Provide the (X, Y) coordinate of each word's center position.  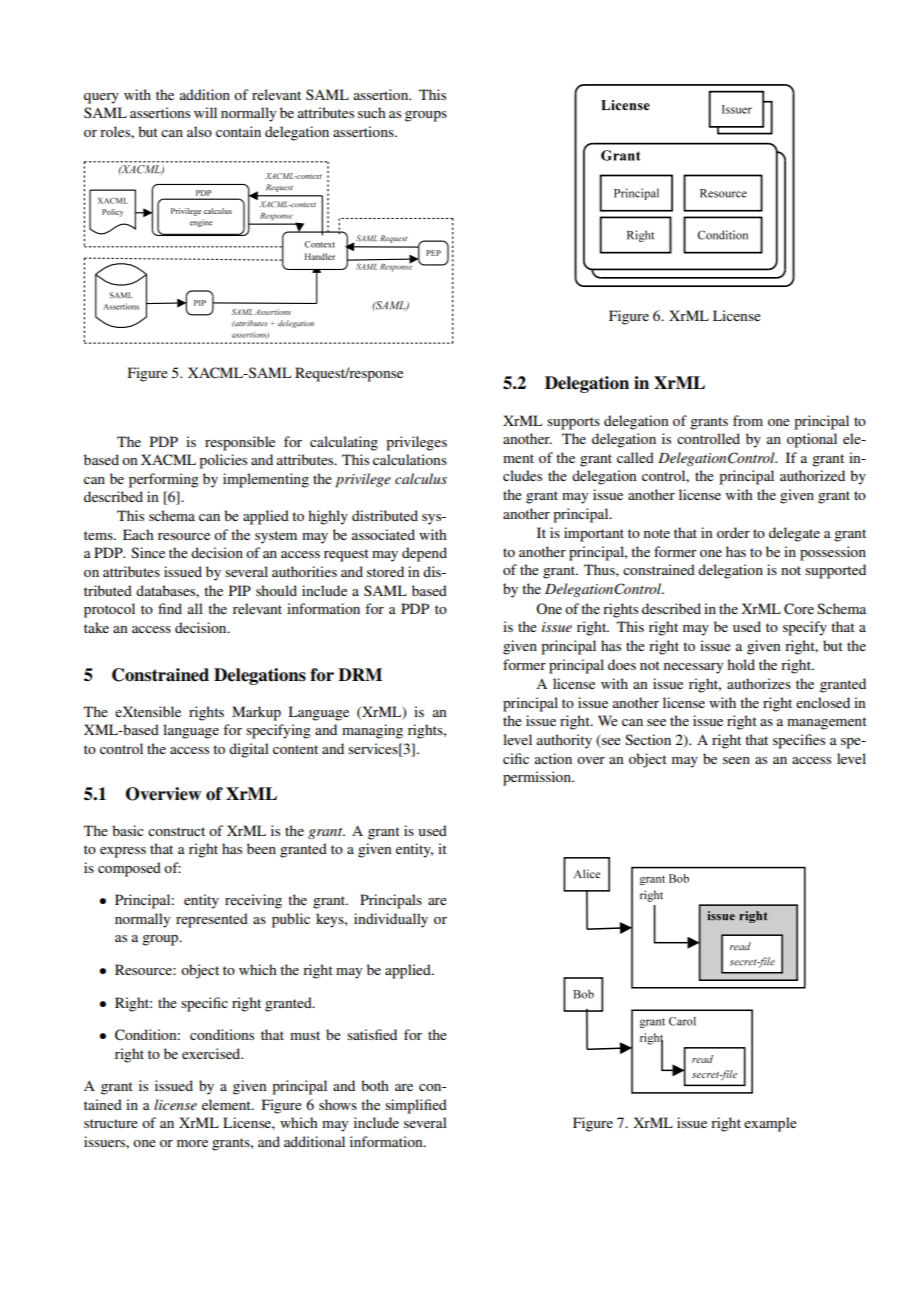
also (199, 131)
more (192, 1143)
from (748, 420)
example (770, 1124)
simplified (416, 1106)
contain (238, 131)
